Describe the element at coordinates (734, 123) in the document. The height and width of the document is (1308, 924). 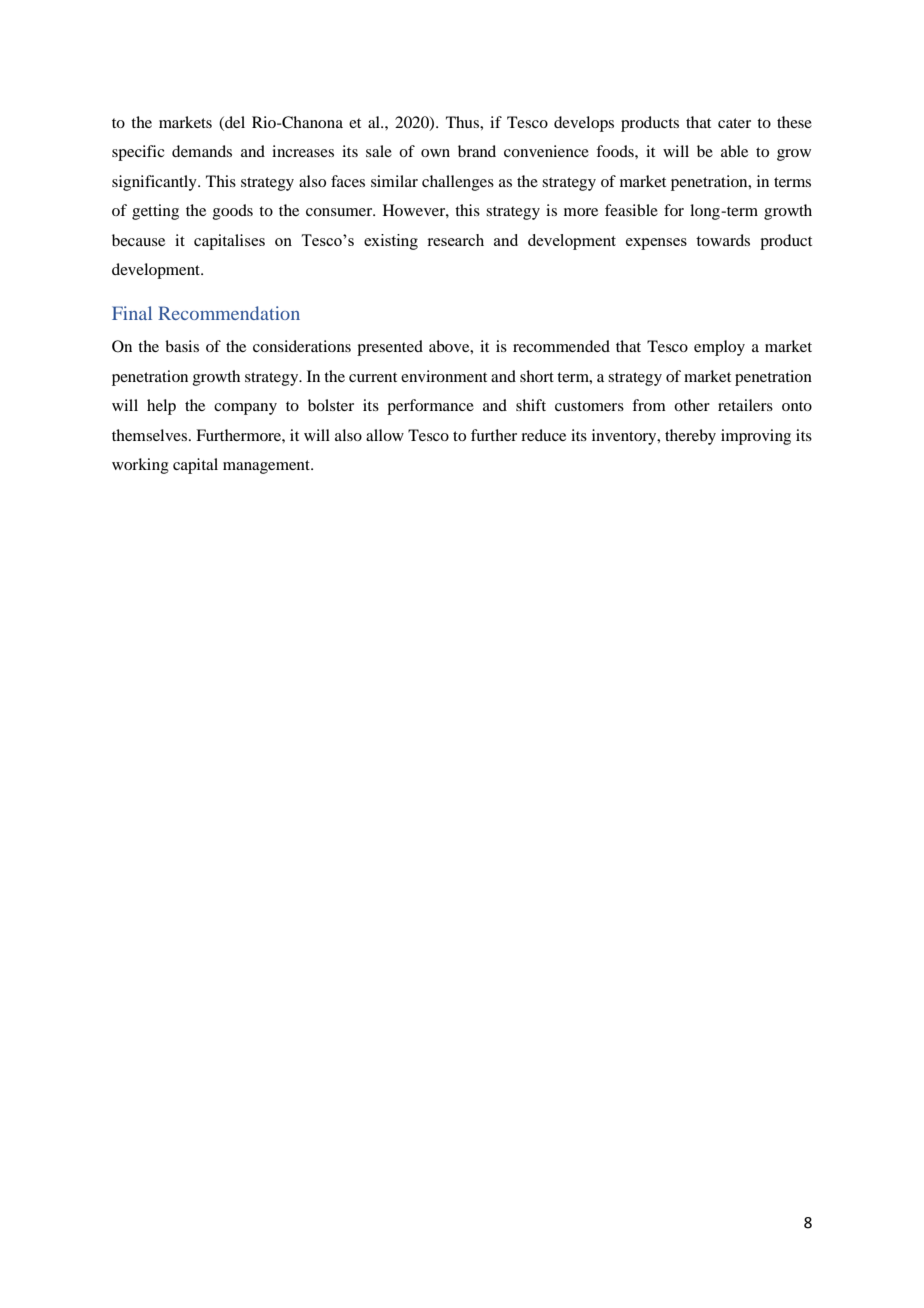
I see `cater` at that location.
